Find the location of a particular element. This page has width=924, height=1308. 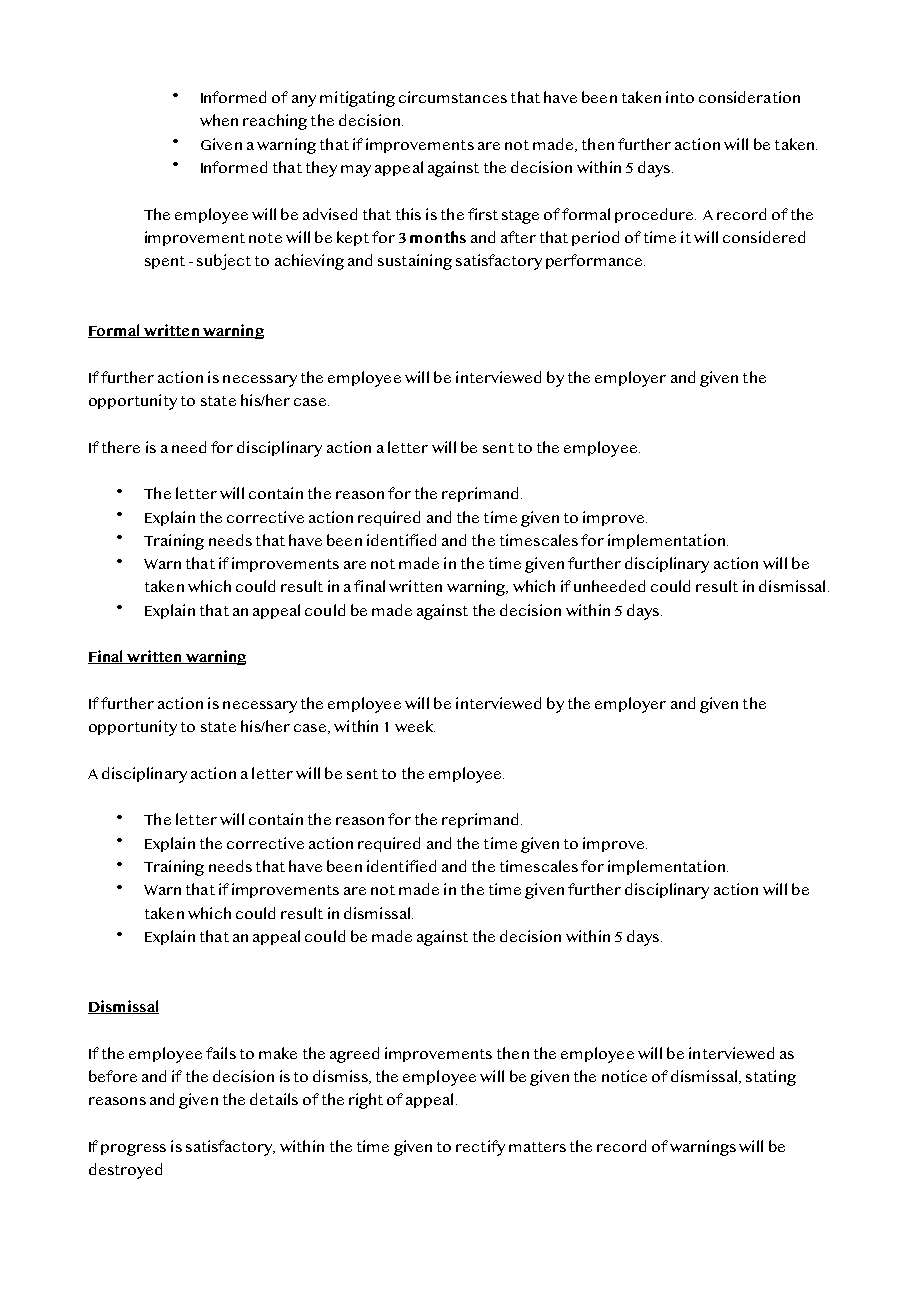

destroyed is located at coordinates (125, 1171).
